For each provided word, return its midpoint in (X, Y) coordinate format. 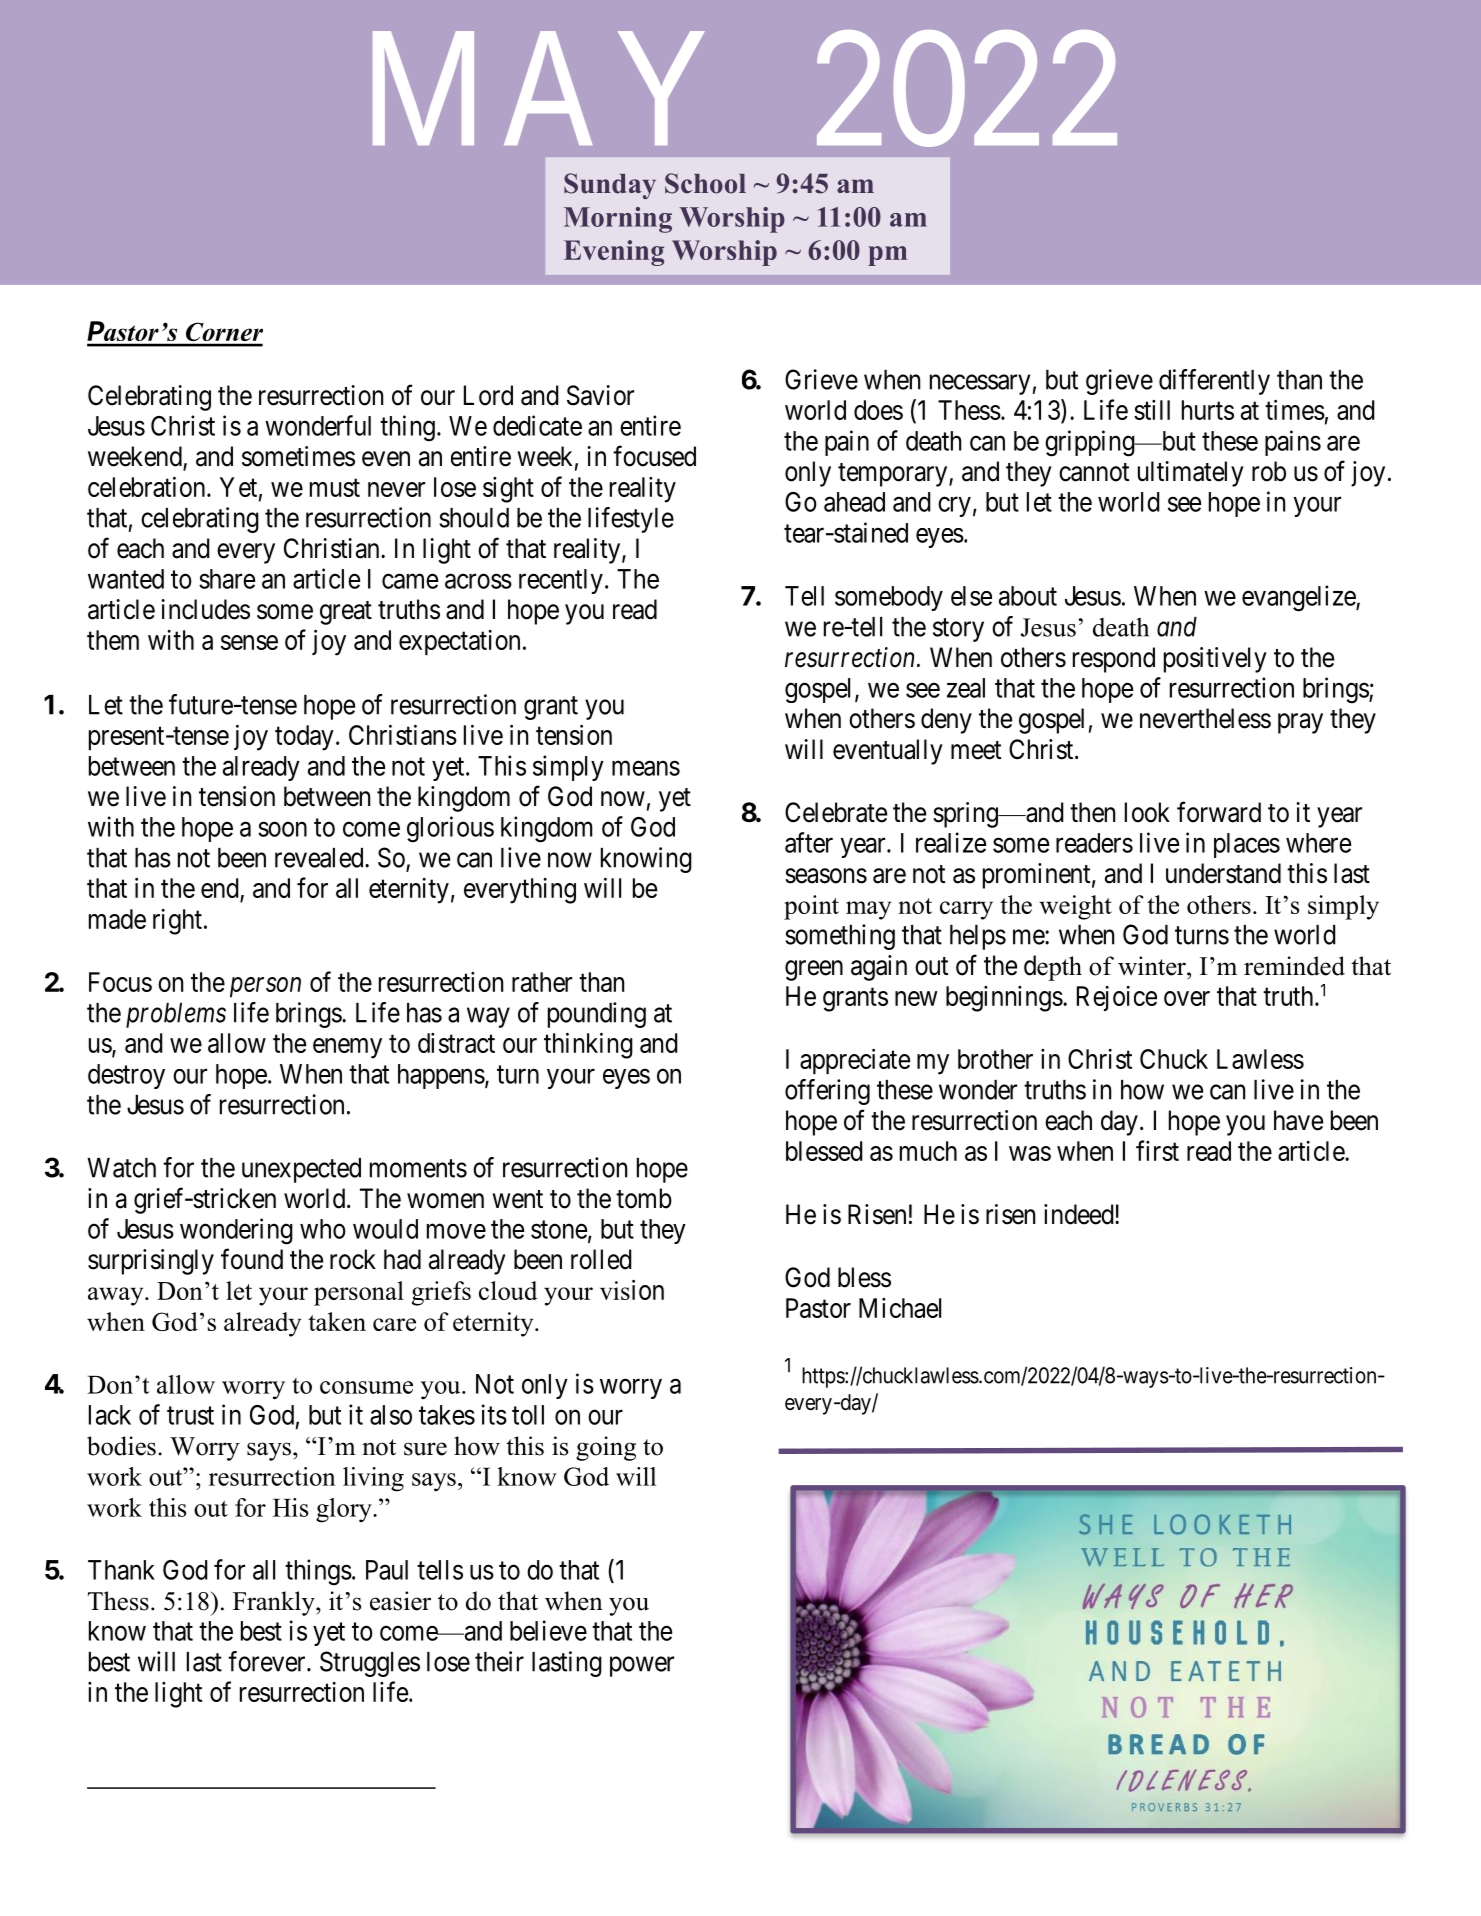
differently (1214, 382)
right (177, 922)
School (705, 183)
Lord (488, 395)
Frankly (275, 1603)
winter (1153, 966)
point (811, 907)
